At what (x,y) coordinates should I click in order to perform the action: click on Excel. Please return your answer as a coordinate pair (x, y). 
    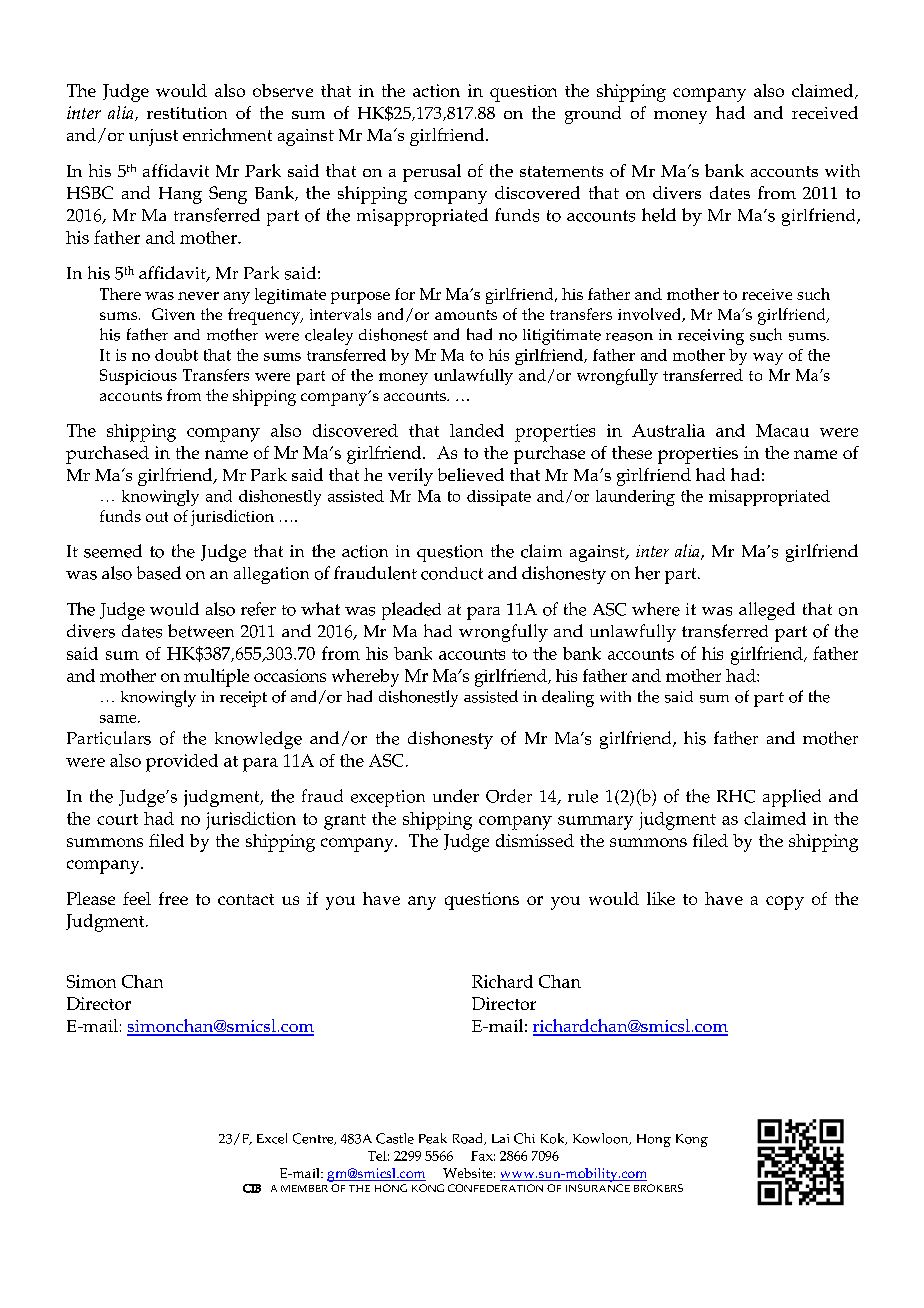
    Looking at the image, I should click on (272, 1138).
